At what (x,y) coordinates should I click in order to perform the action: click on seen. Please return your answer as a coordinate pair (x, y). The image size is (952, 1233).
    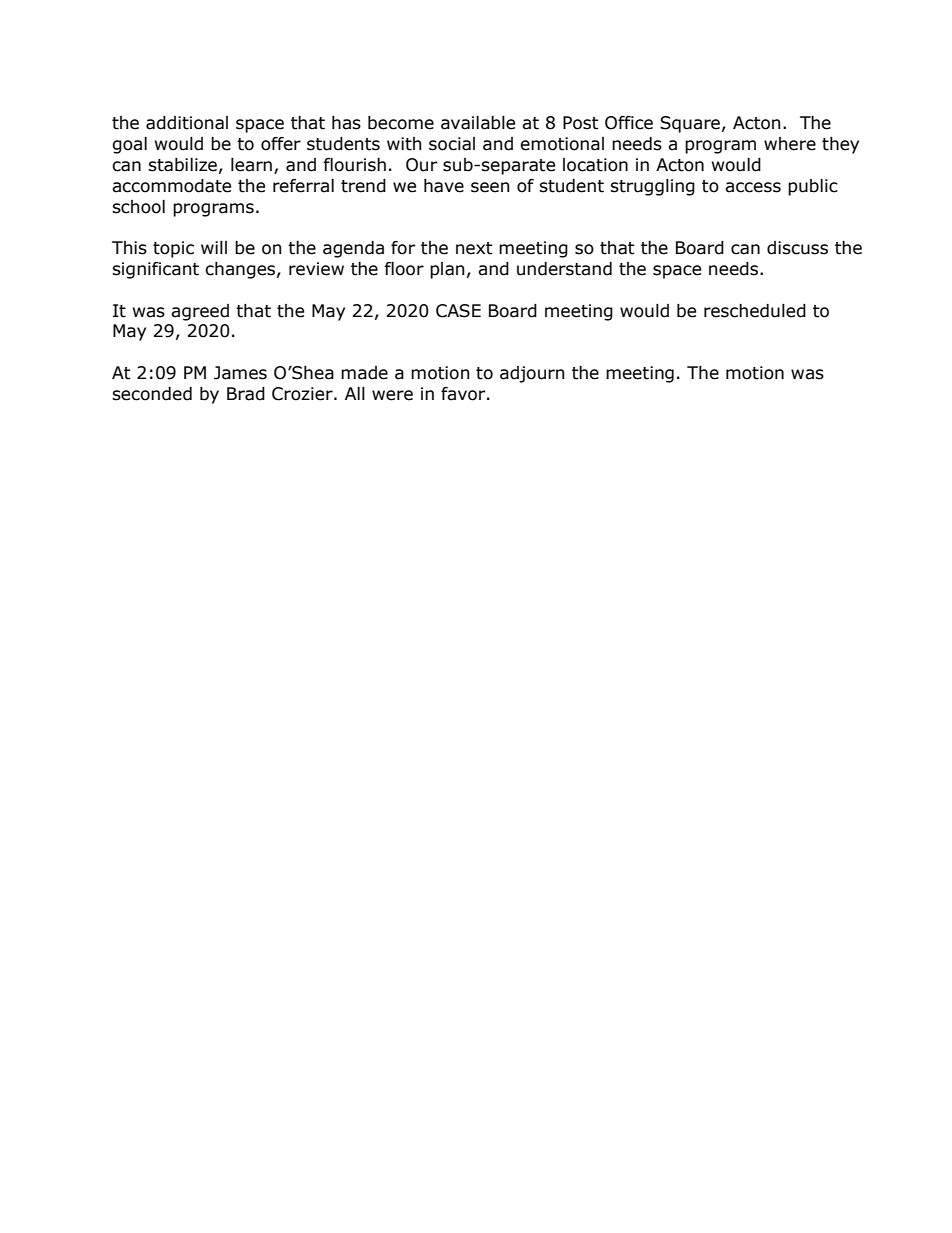
    Looking at the image, I should click on (490, 187).
